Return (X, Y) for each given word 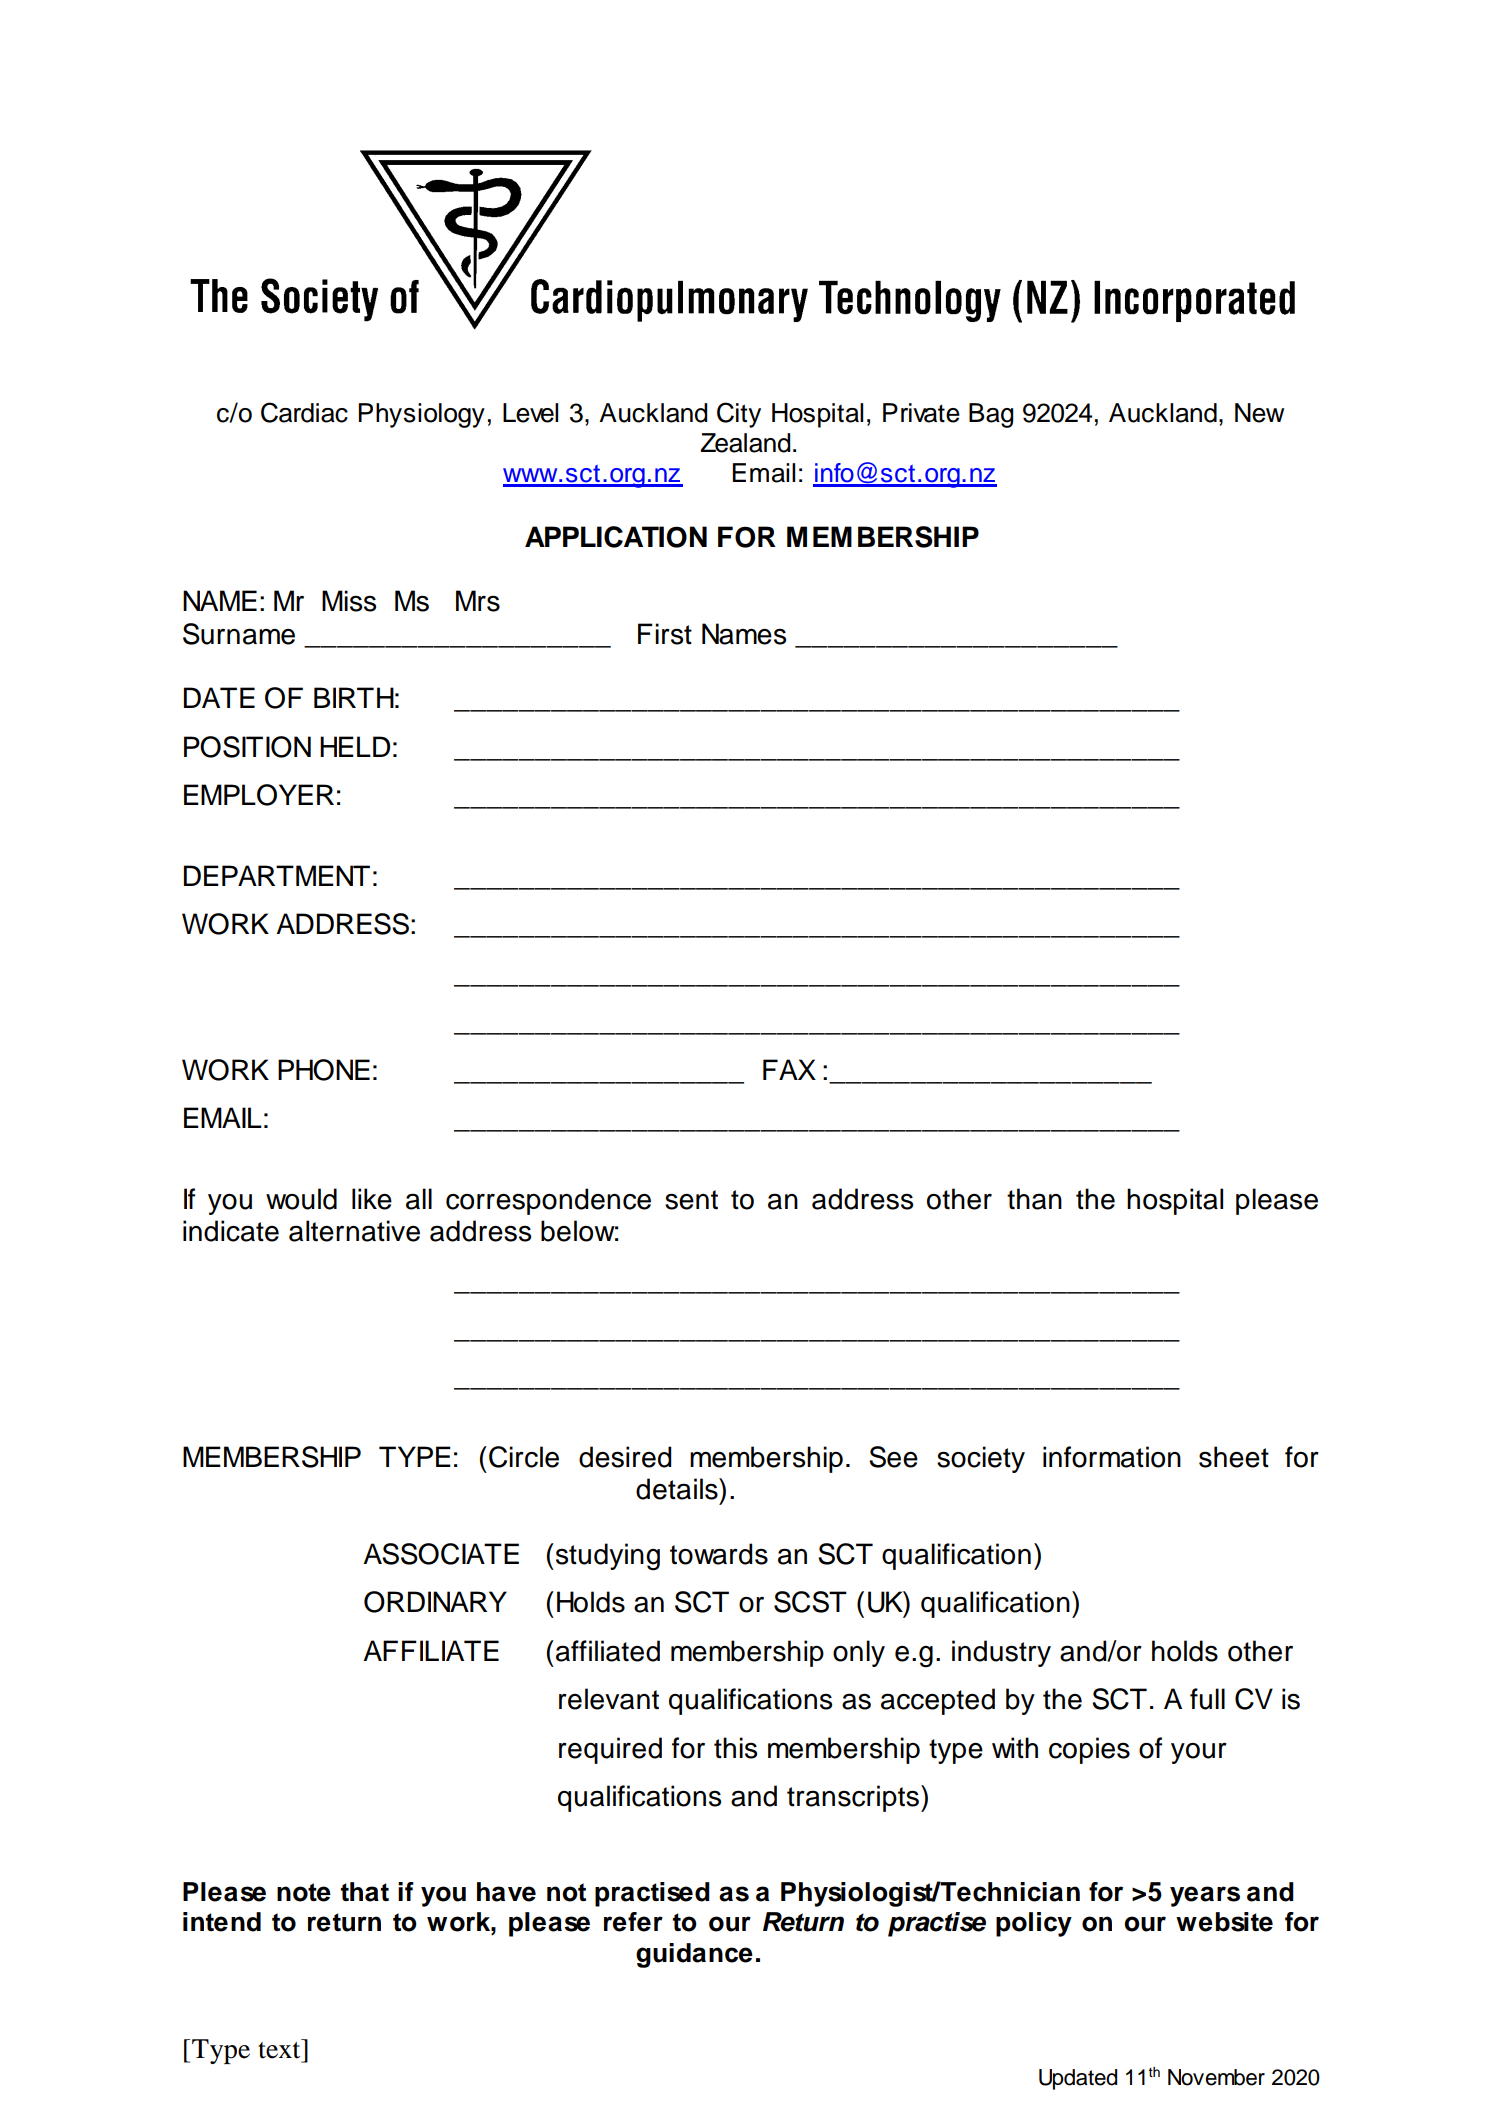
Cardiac (304, 412)
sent (691, 1200)
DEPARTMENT (277, 875)
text (279, 2050)
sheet (1234, 1457)
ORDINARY (435, 1602)
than (1034, 1199)
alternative (354, 1231)
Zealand (746, 443)
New (1259, 413)
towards (719, 1554)
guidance (694, 1955)
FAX (789, 1069)
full (1207, 1699)
